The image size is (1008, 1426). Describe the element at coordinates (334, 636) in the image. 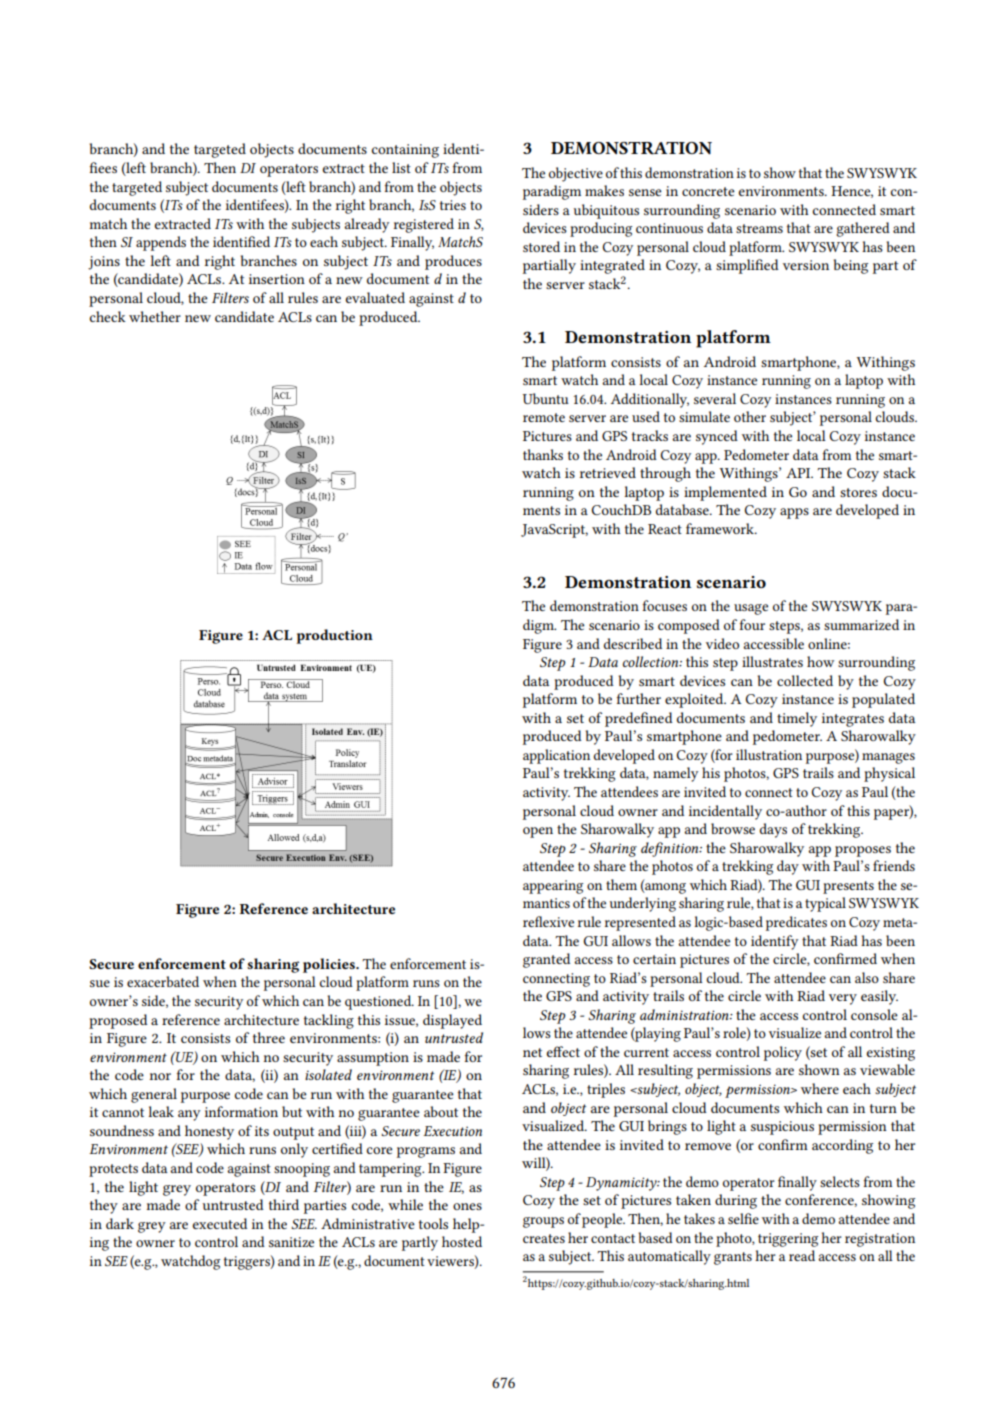

I see `production` at that location.
